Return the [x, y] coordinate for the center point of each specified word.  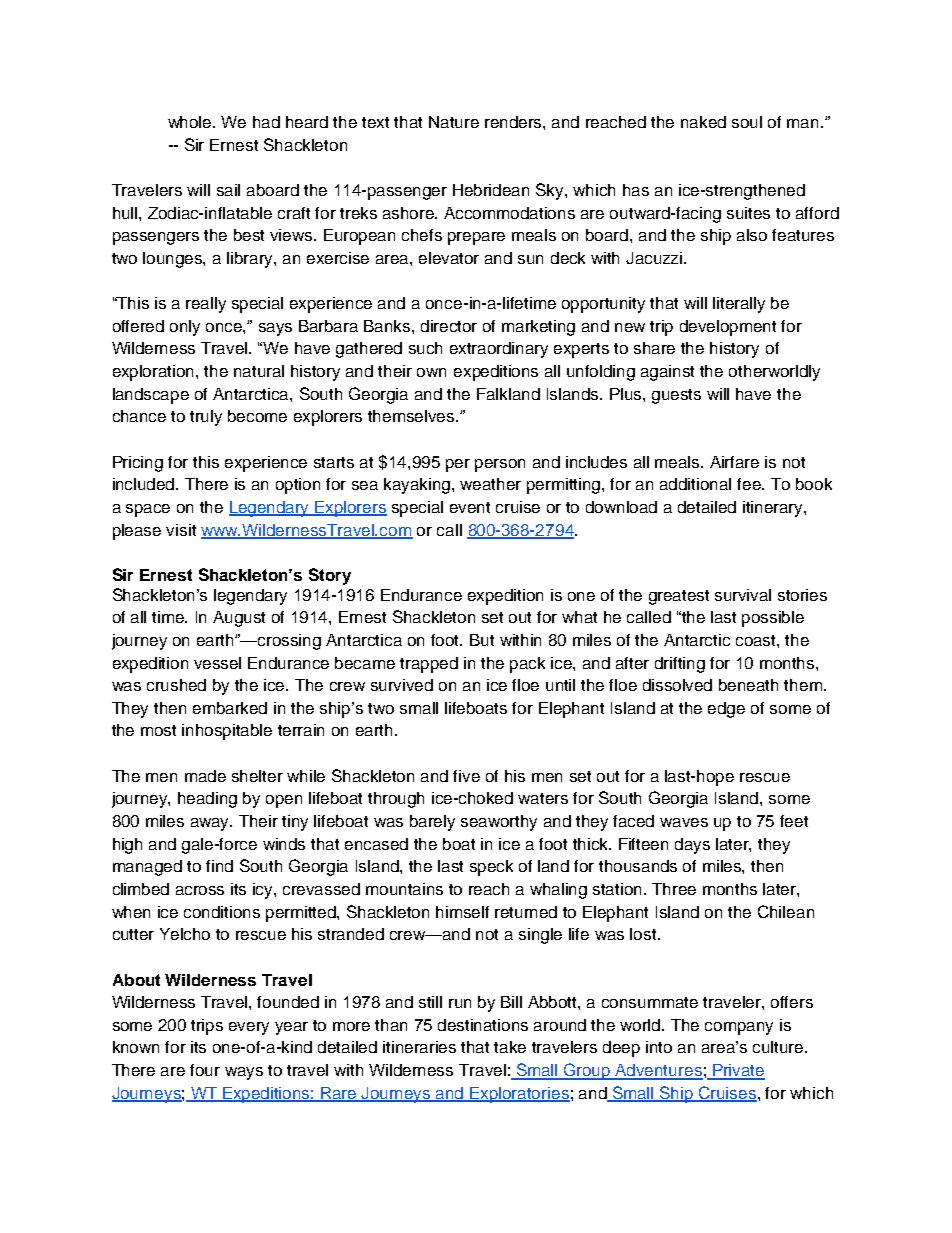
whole [191, 122]
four [205, 1070]
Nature [454, 122]
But [482, 640]
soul [747, 122]
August [239, 619]
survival [743, 595]
